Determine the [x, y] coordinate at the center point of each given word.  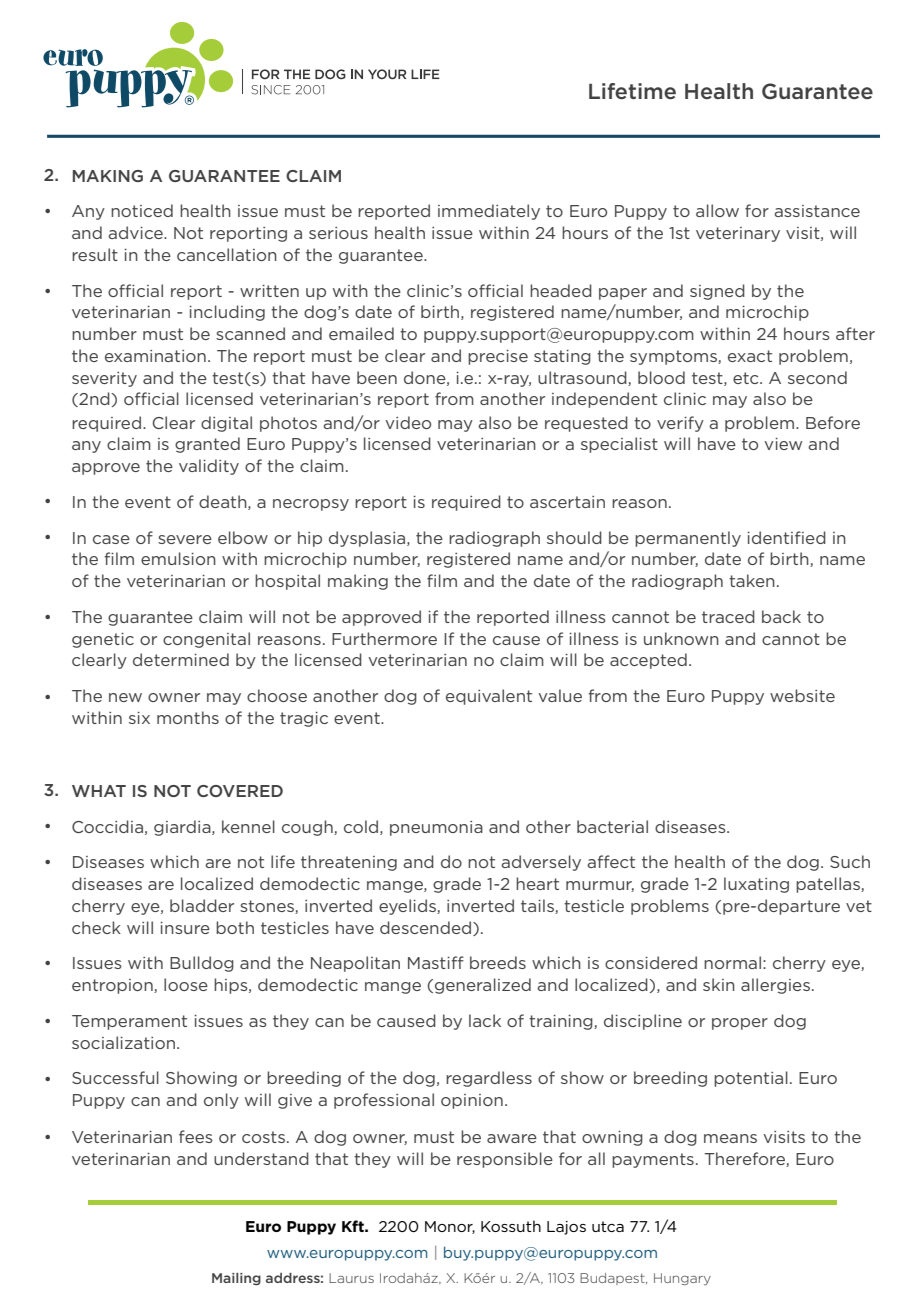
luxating [756, 885]
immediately [489, 212]
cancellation [227, 254]
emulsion [178, 558]
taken [752, 580]
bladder [202, 905]
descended [425, 927]
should [574, 537]
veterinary [738, 234]
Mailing [236, 1279]
